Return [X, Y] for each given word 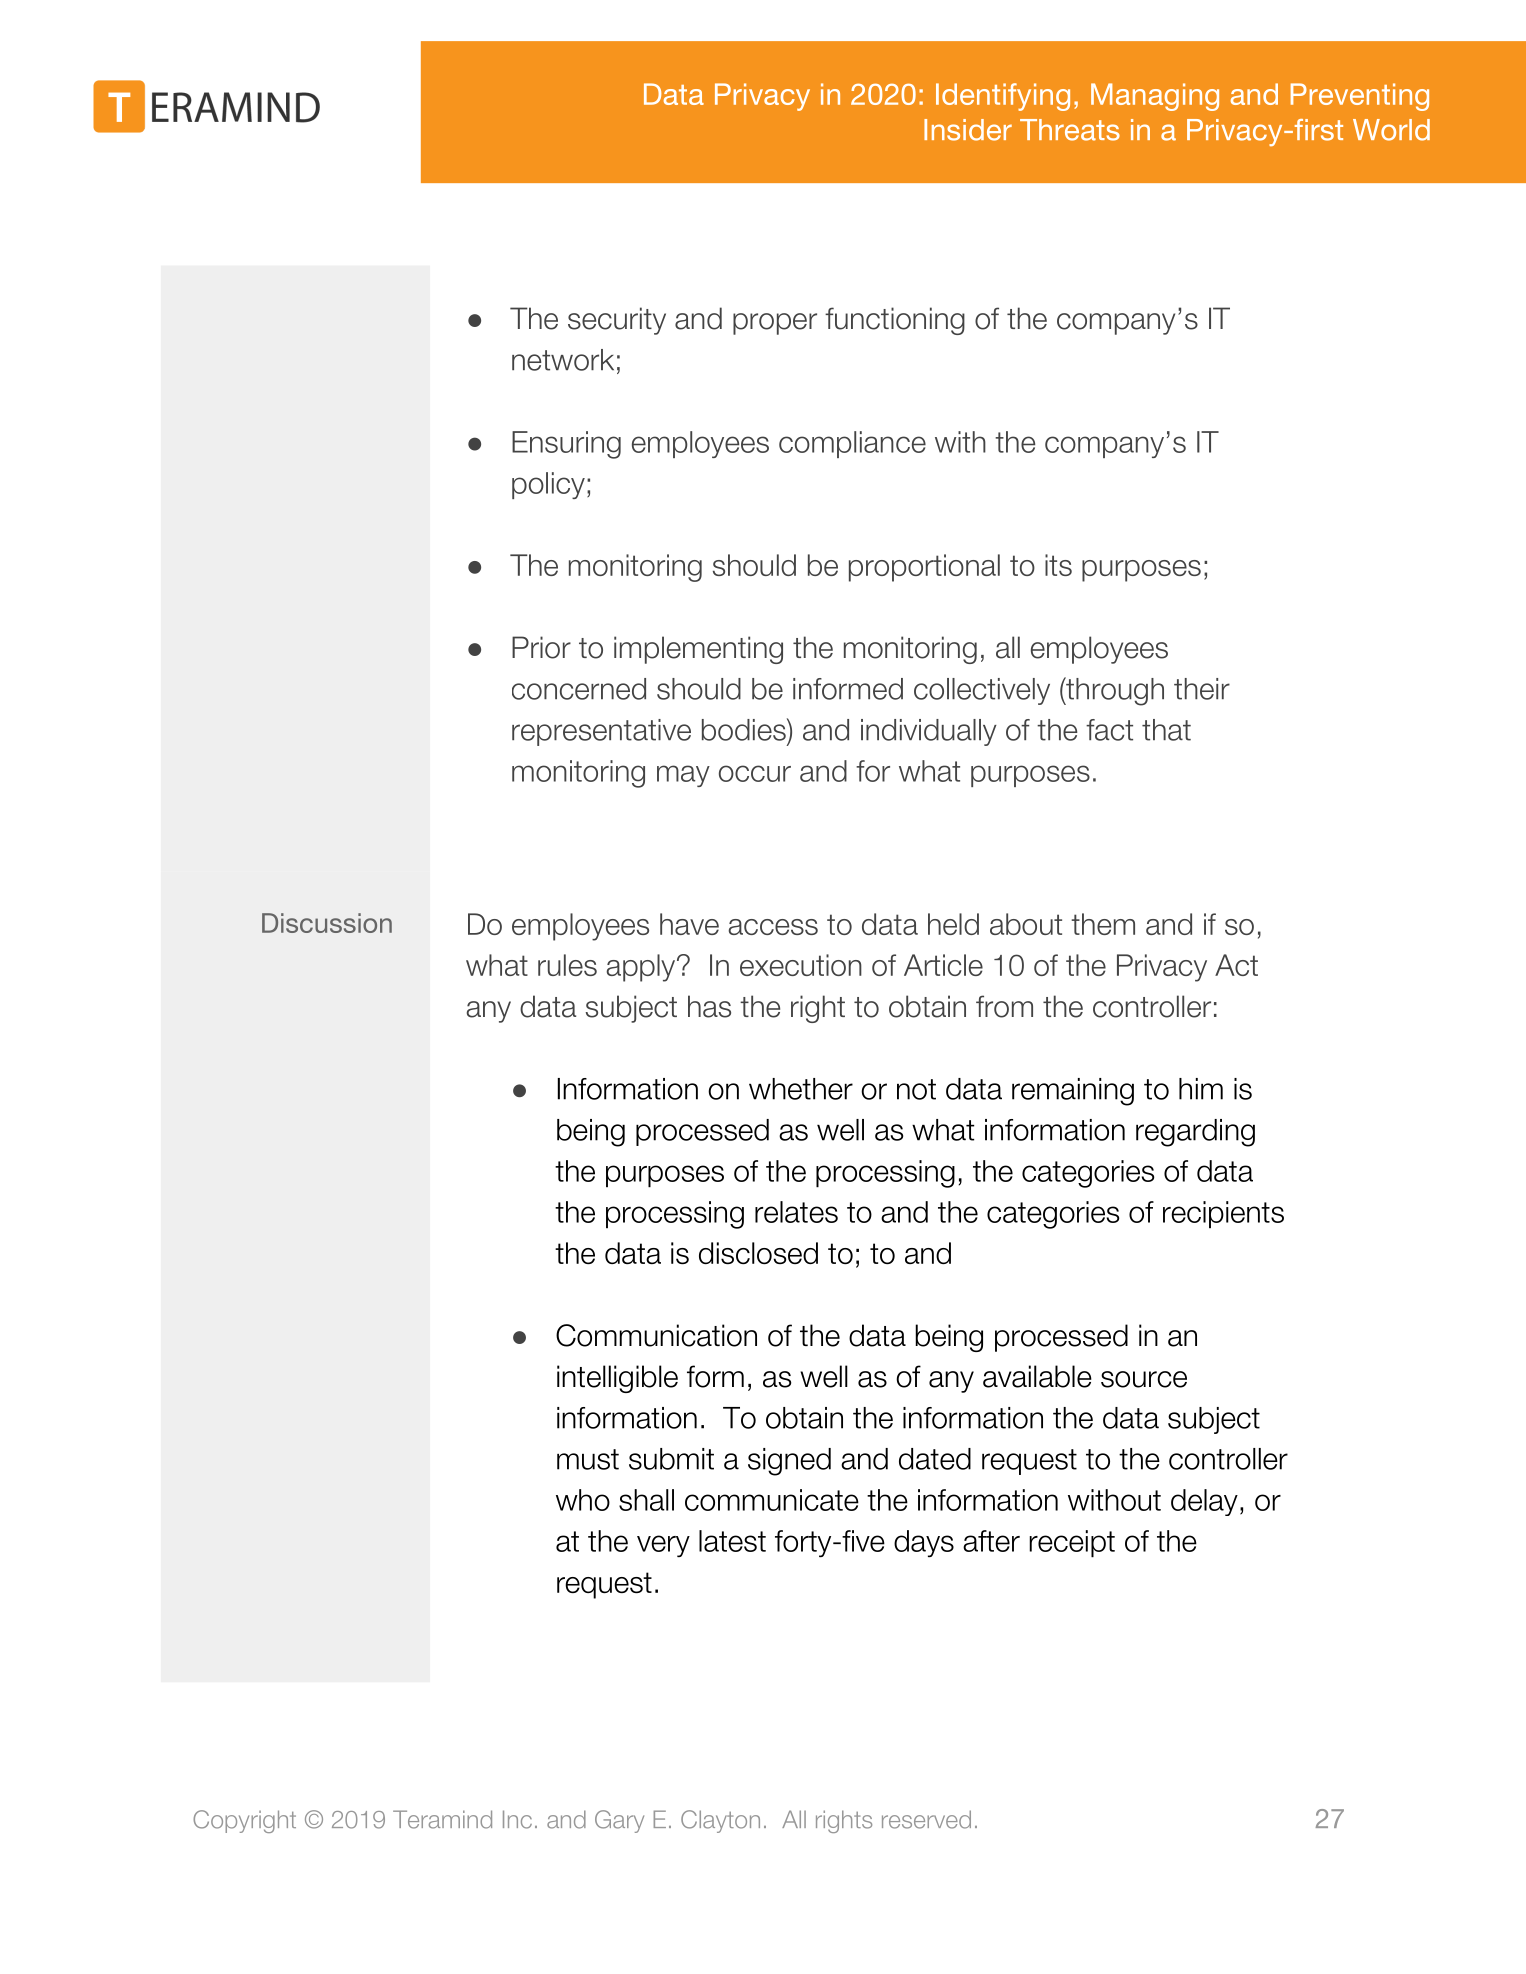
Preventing [1360, 97]
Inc [517, 1819]
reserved [926, 1819]
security [617, 321]
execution [801, 965]
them [1103, 924]
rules [567, 965]
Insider [968, 130]
